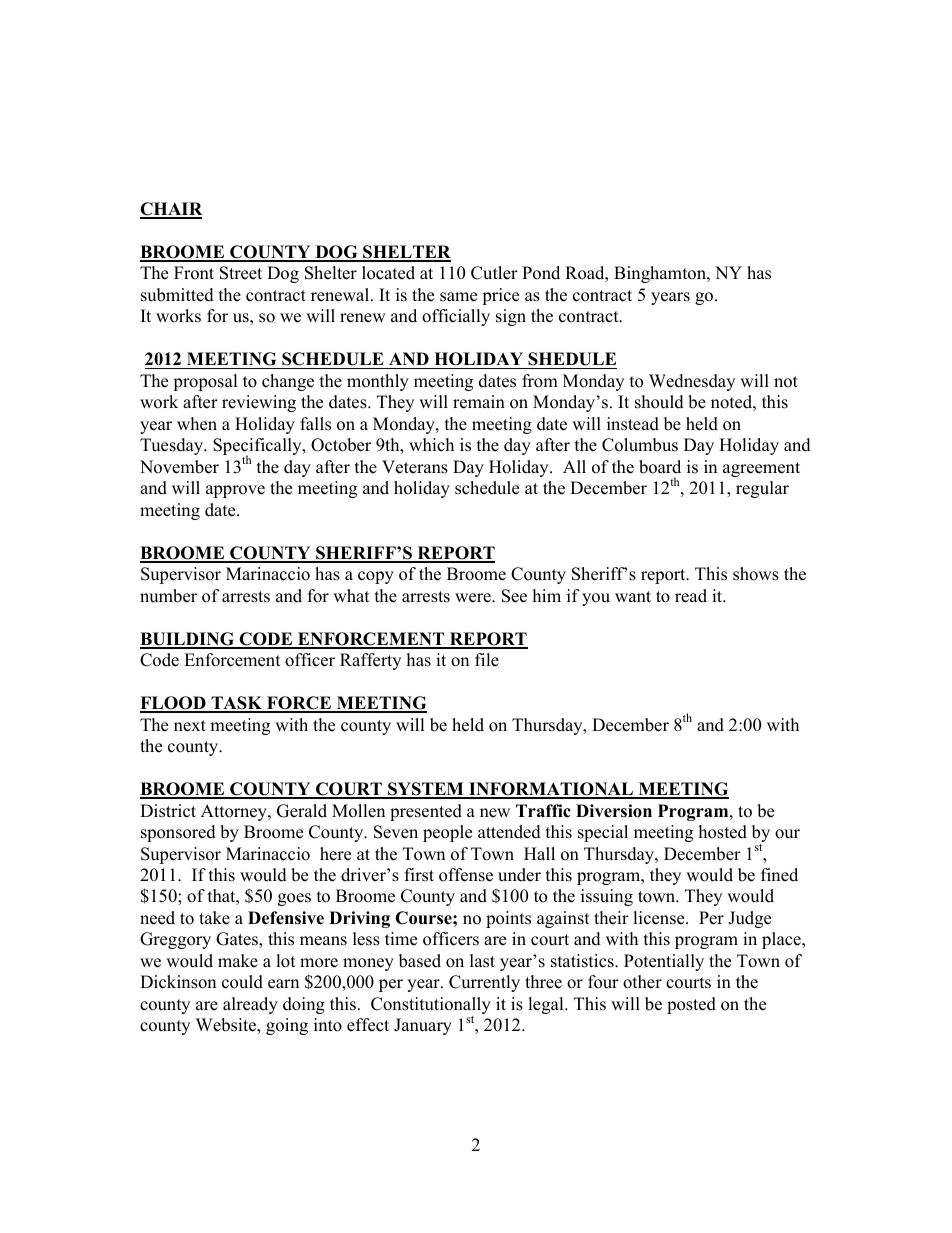 The width and height of the page is (952, 1233). Describe the element at coordinates (242, 982) in the page. I see `could` at that location.
